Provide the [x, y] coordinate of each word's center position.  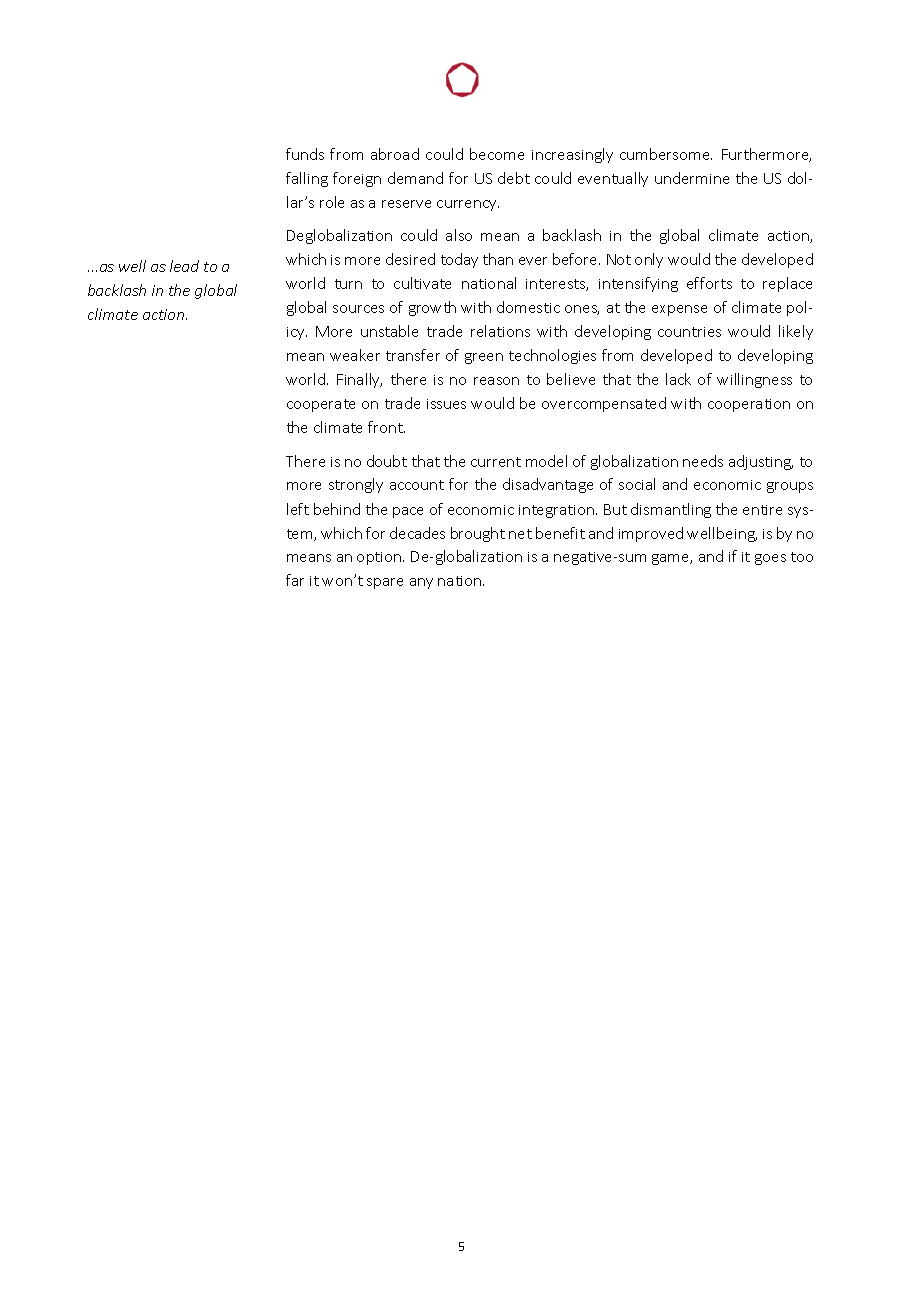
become [497, 154]
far [295, 580]
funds [305, 154]
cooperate [321, 405]
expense [679, 310]
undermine [692, 178]
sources [358, 309]
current [496, 462]
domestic [528, 307]
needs [703, 461]
